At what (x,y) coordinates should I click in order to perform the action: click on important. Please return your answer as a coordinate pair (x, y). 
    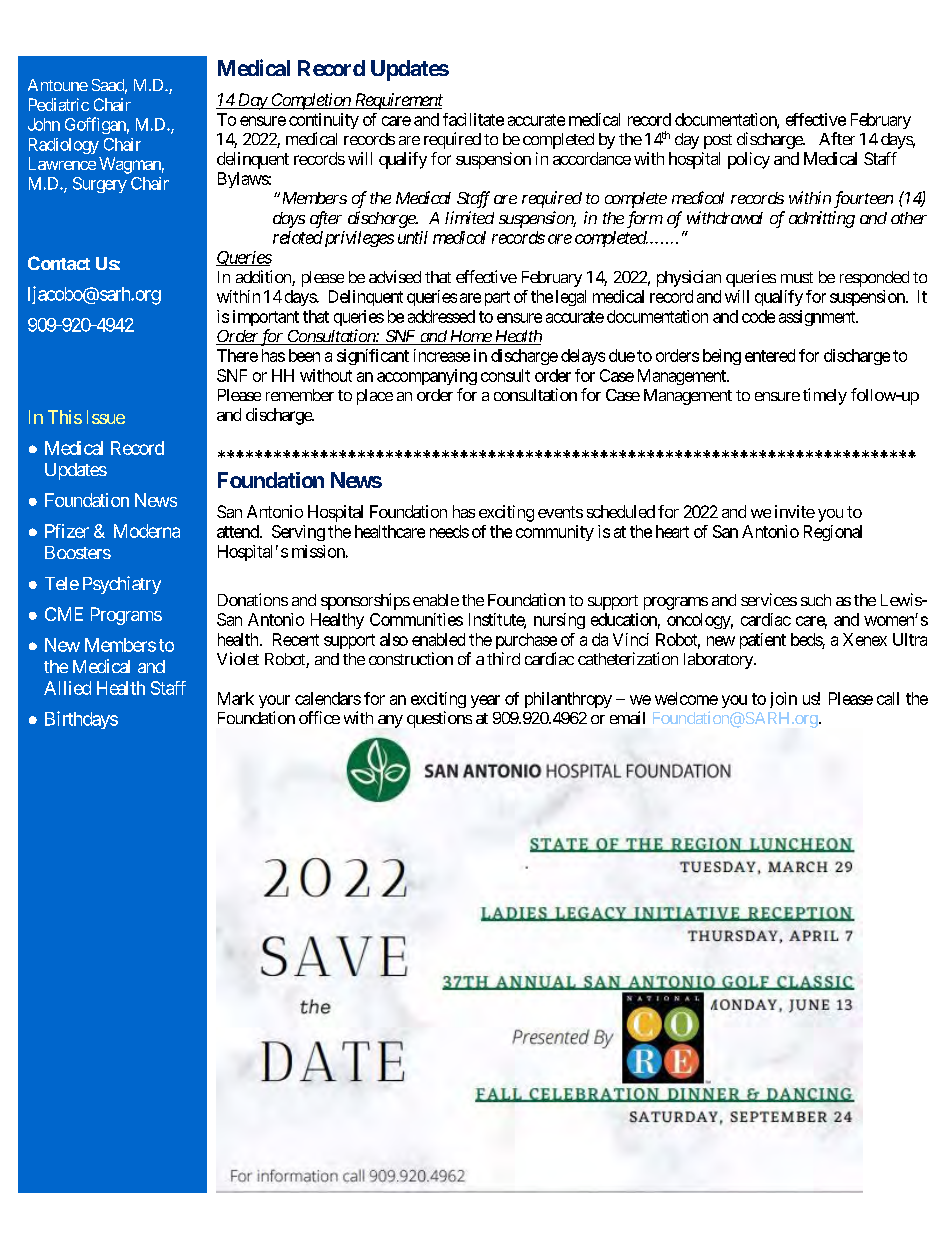
    Looking at the image, I should click on (266, 318).
